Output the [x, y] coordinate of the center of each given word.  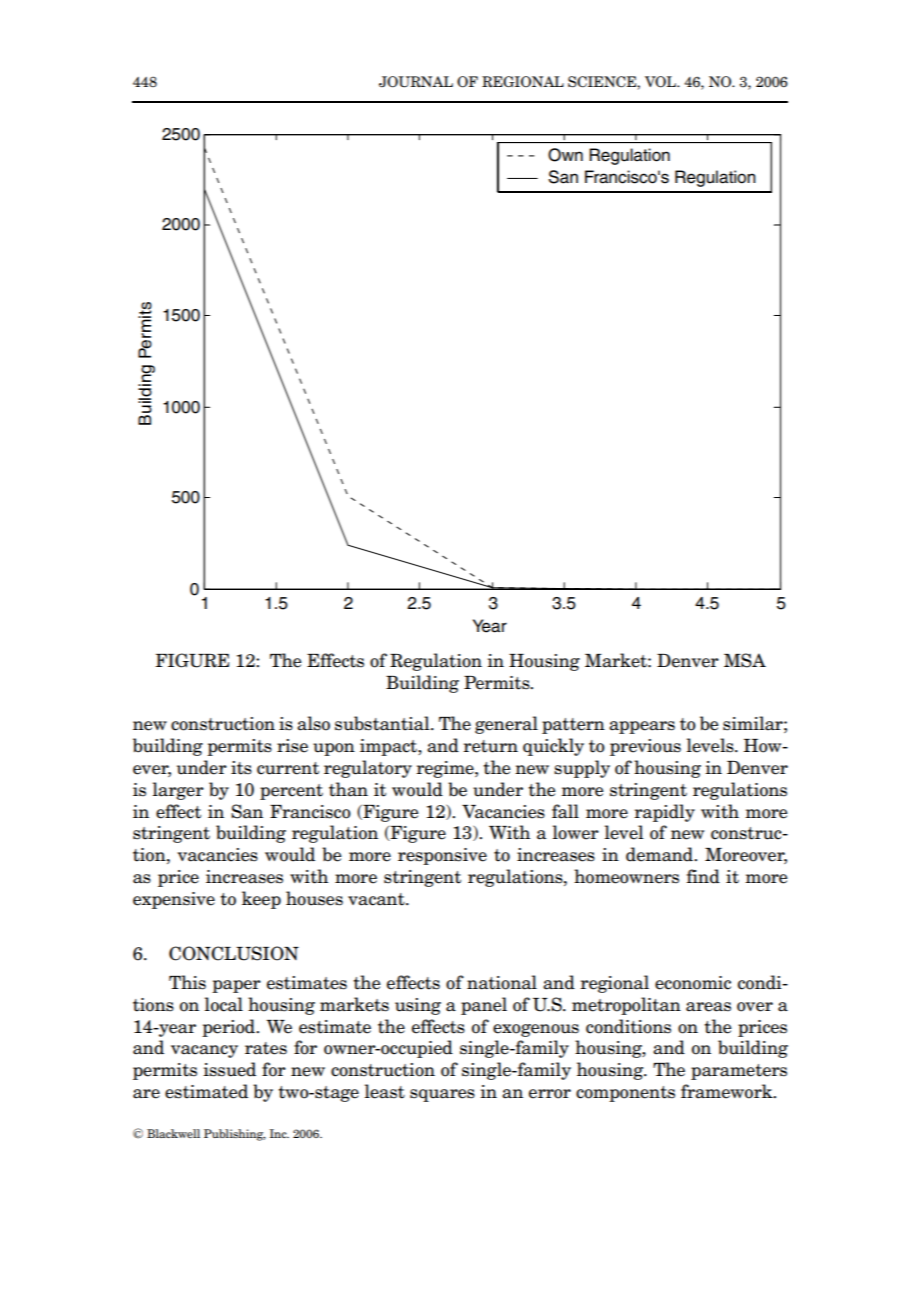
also [313, 723]
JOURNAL [416, 82]
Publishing [235, 1135]
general [506, 725]
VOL [661, 82]
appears [642, 727]
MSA [745, 660]
